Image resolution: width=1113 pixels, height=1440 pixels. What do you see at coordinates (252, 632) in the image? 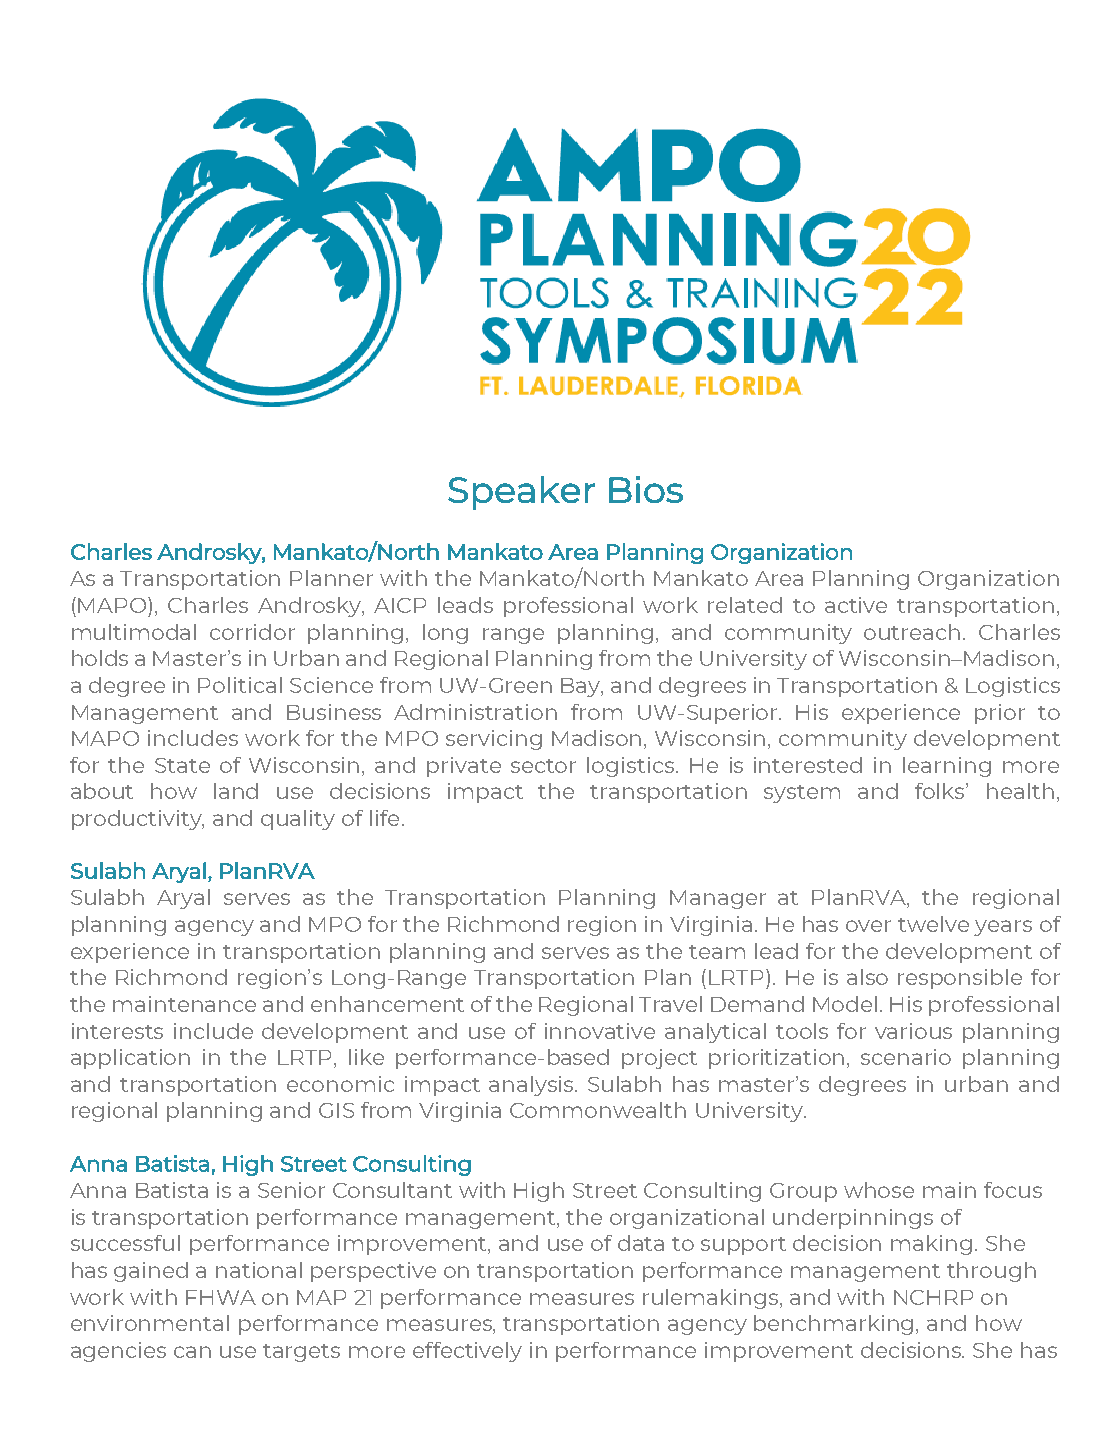
I see `corridor` at bounding box center [252, 632].
